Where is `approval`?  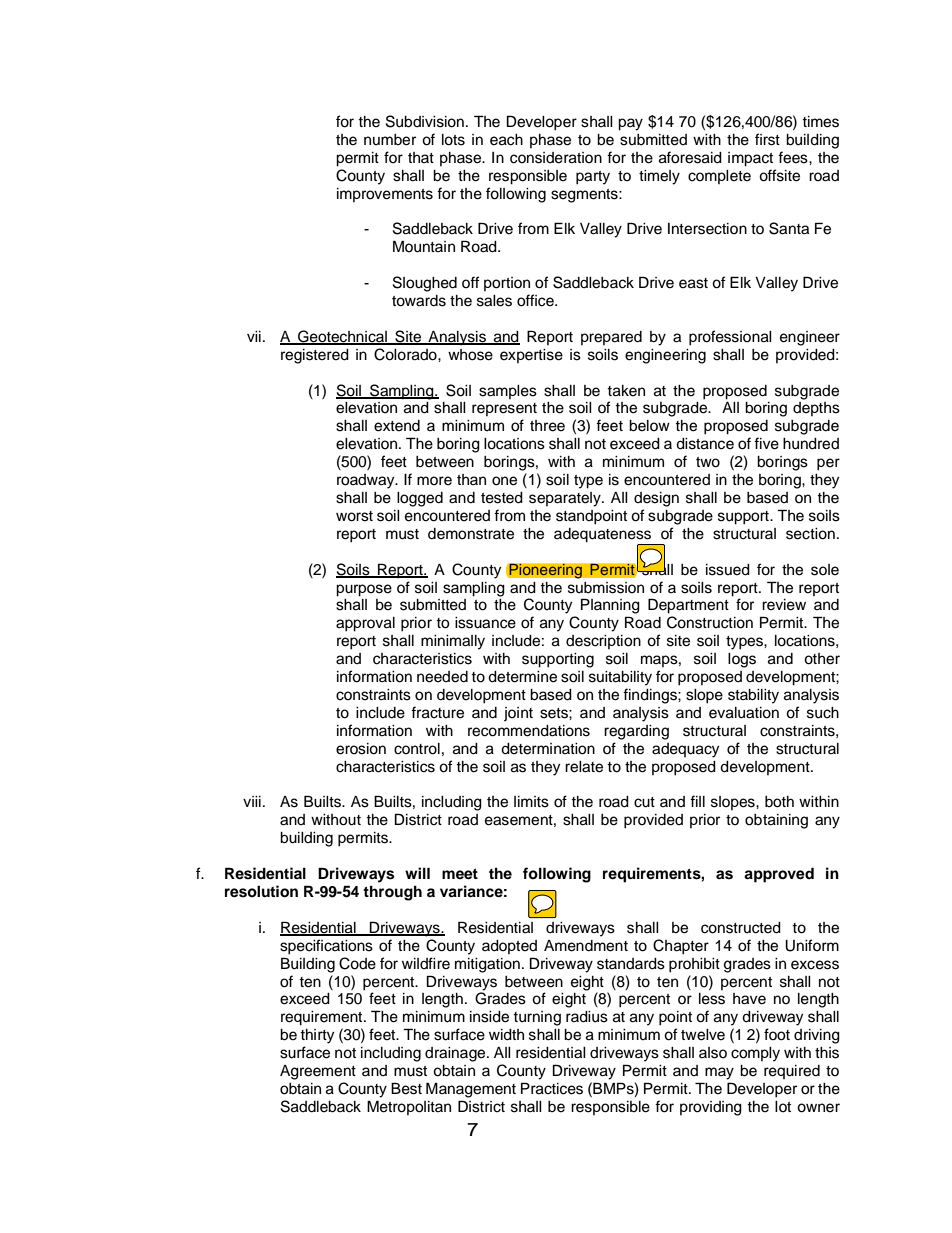
approval is located at coordinates (365, 624).
